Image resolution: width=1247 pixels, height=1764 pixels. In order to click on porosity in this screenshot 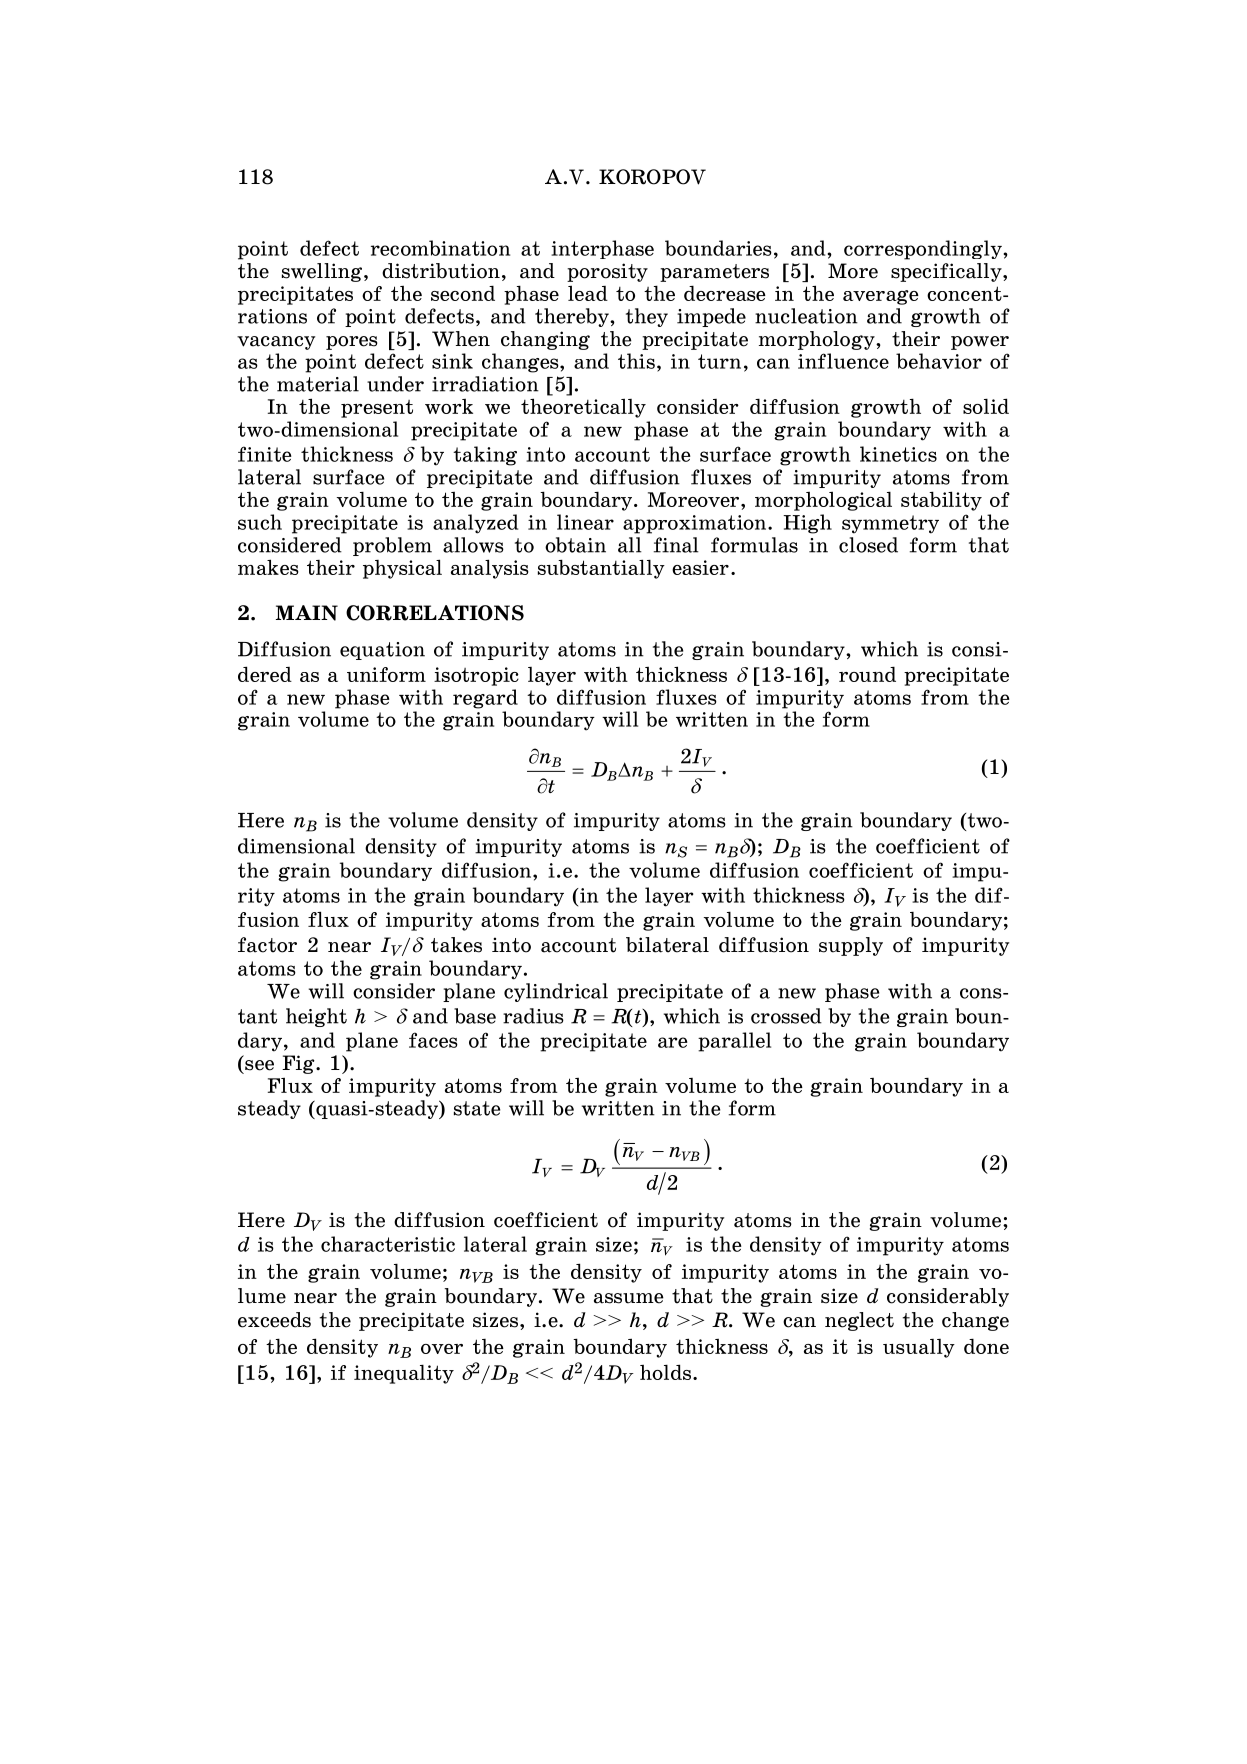, I will do `click(607, 272)`.
